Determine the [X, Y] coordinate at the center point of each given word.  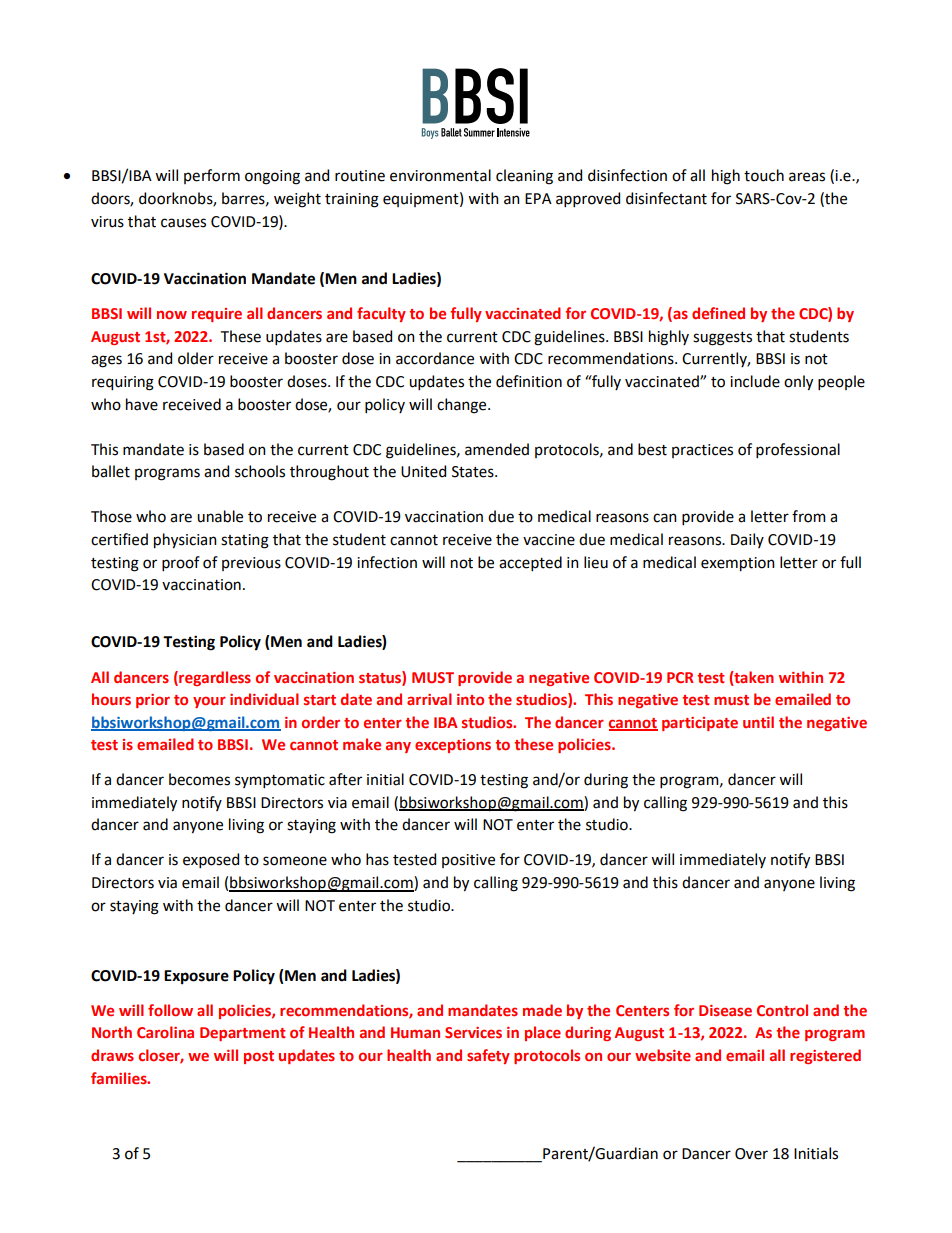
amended [497, 449]
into [470, 699]
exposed [211, 860]
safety [488, 1056]
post [259, 1057]
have [142, 404]
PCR [680, 677]
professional [798, 450]
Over [751, 1154]
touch [764, 175]
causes [183, 223]
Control [782, 1010]
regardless [214, 678]
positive [468, 861]
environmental [440, 175]
